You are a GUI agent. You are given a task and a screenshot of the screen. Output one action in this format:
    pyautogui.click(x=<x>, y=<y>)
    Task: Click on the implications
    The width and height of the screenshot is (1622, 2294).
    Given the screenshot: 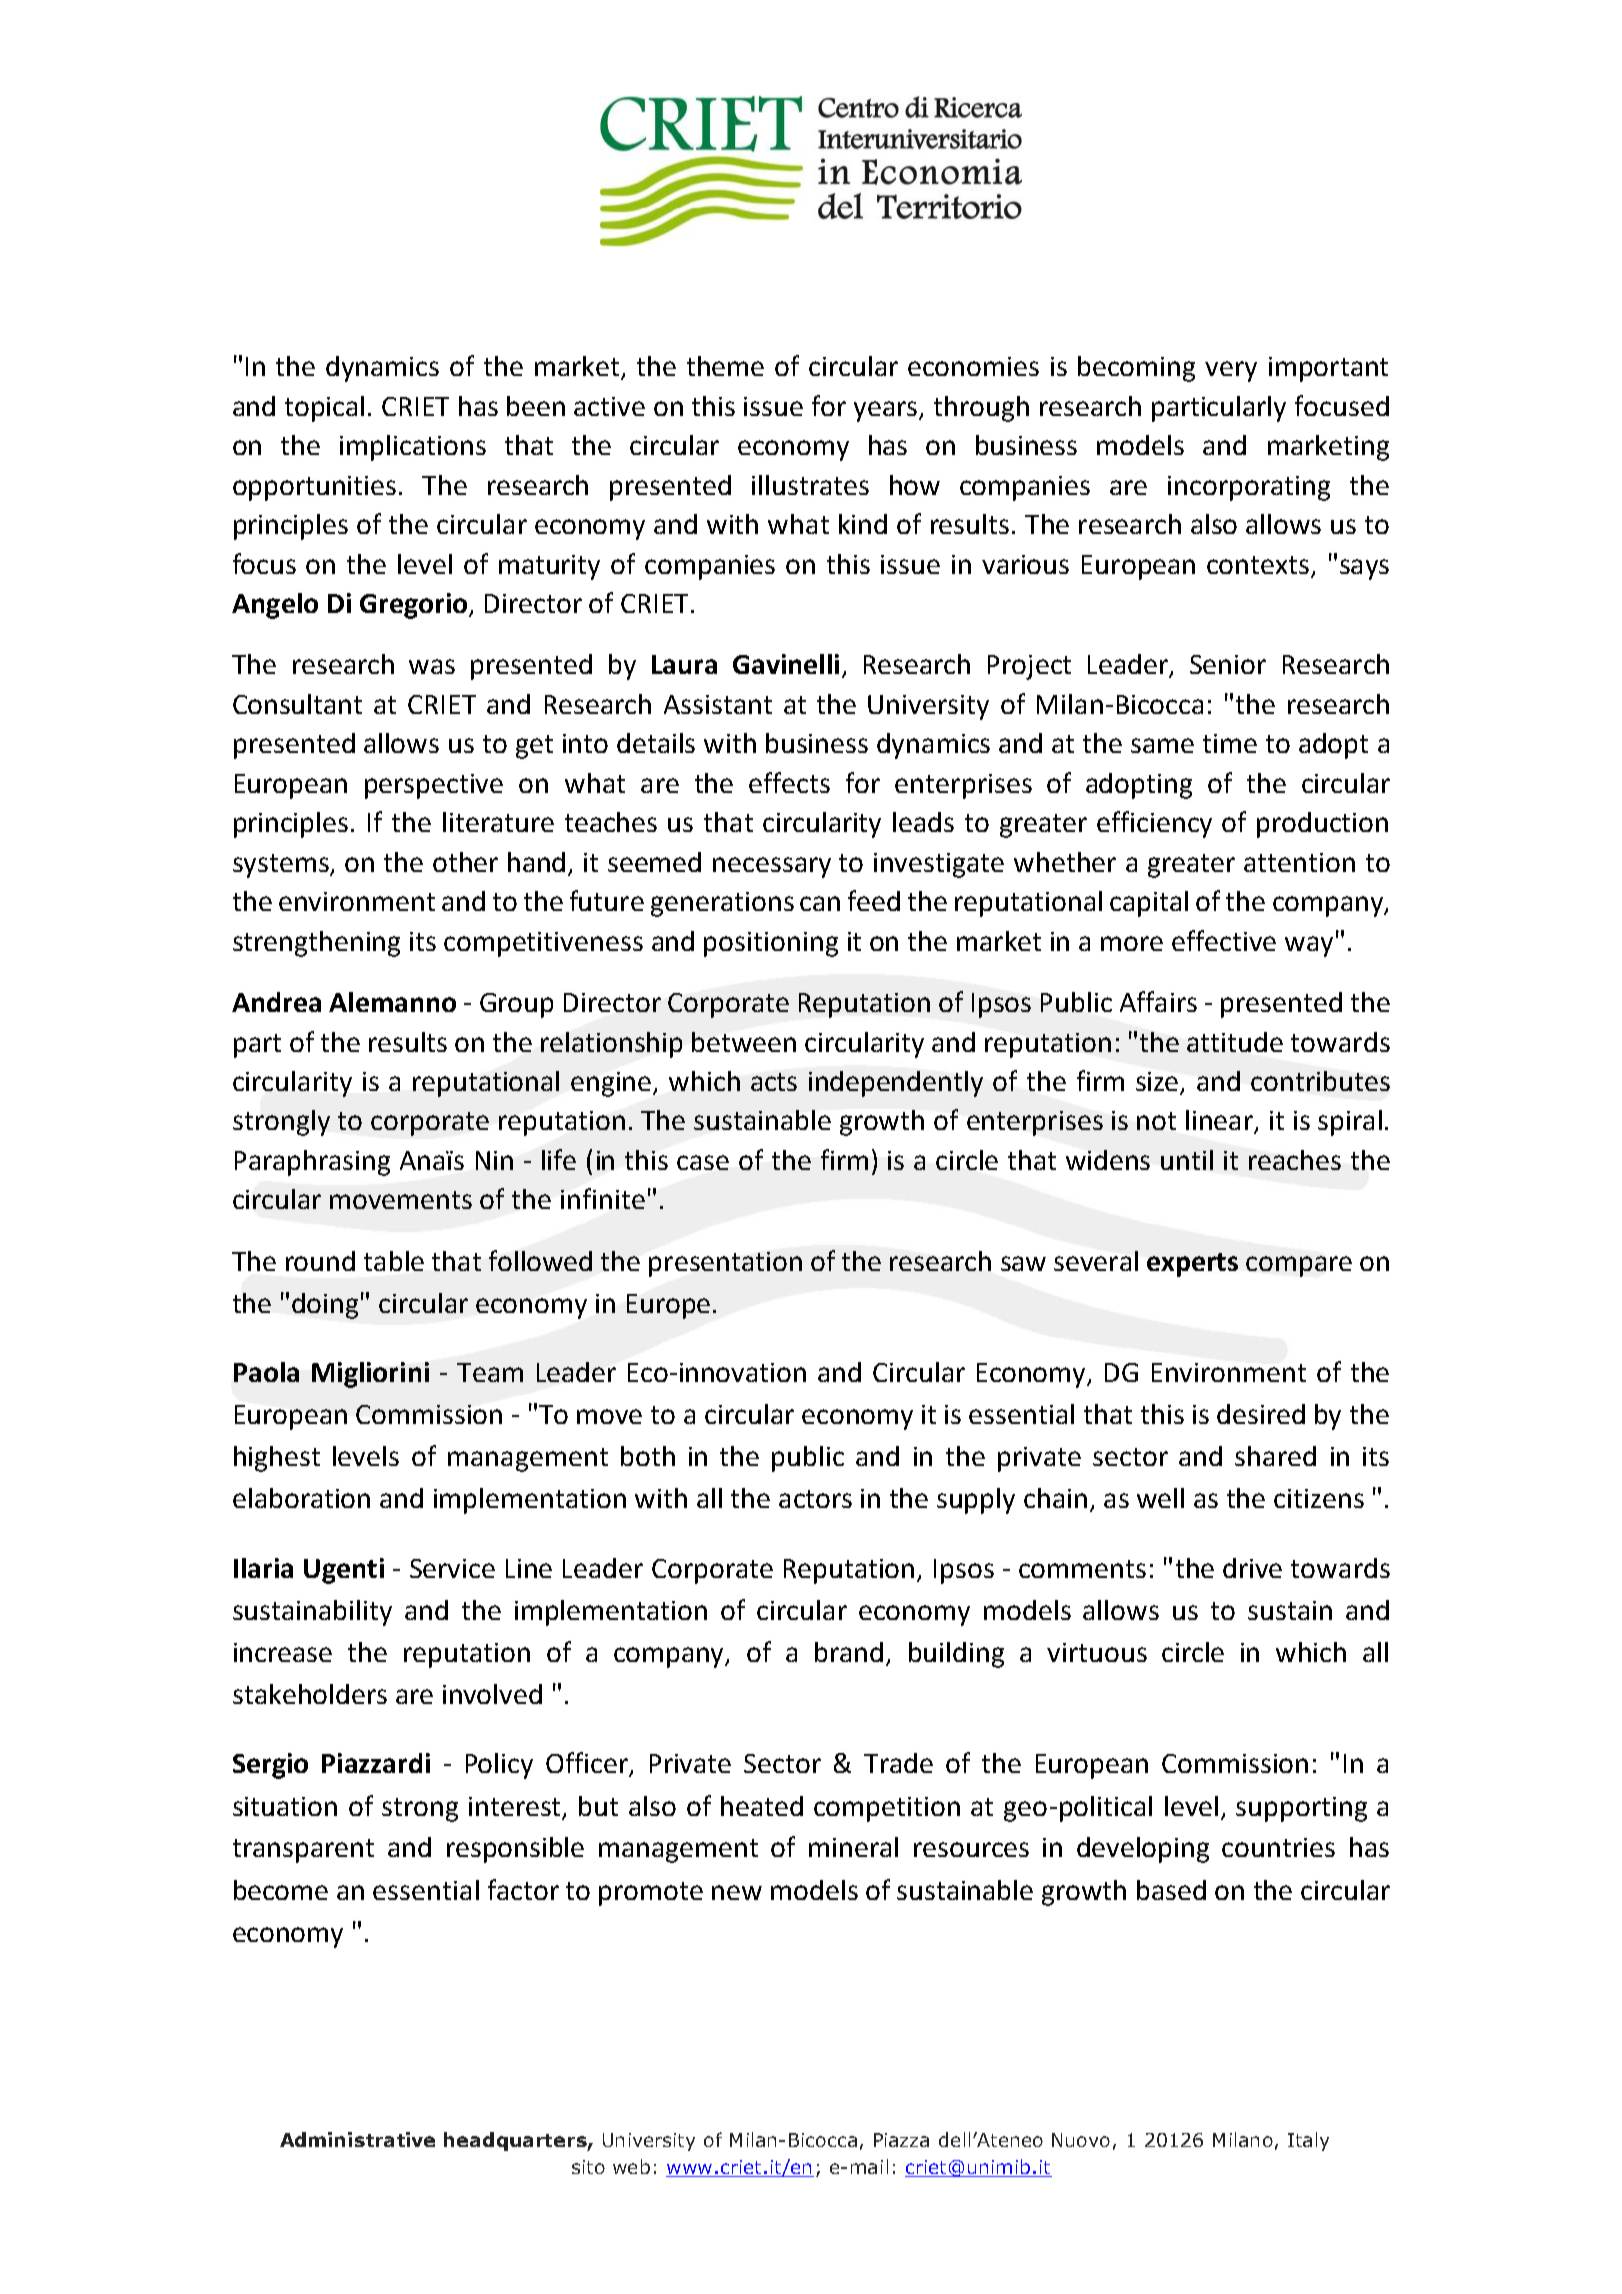 What is the action you would take?
    pyautogui.click(x=413, y=448)
